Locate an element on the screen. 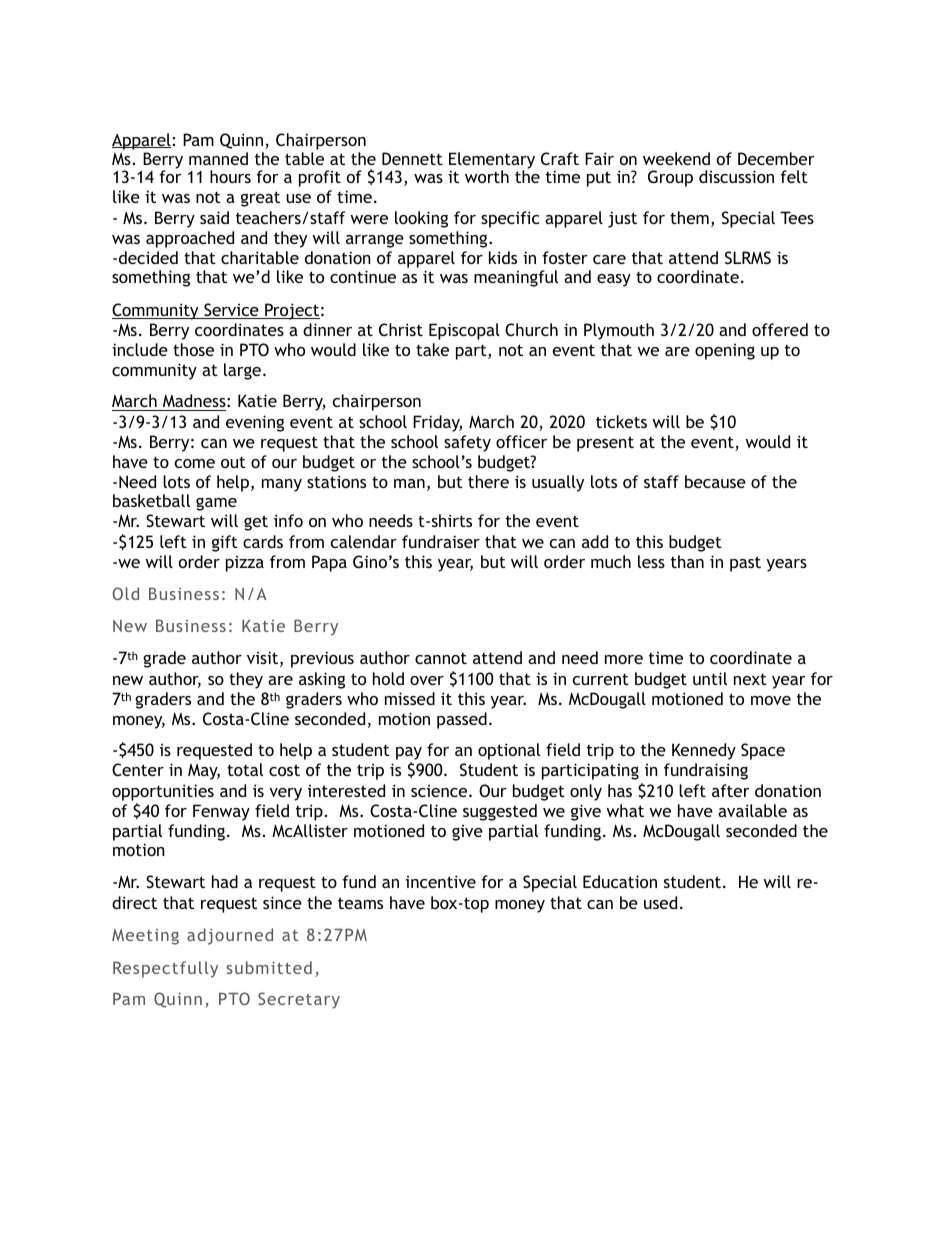  until is located at coordinates (710, 678).
